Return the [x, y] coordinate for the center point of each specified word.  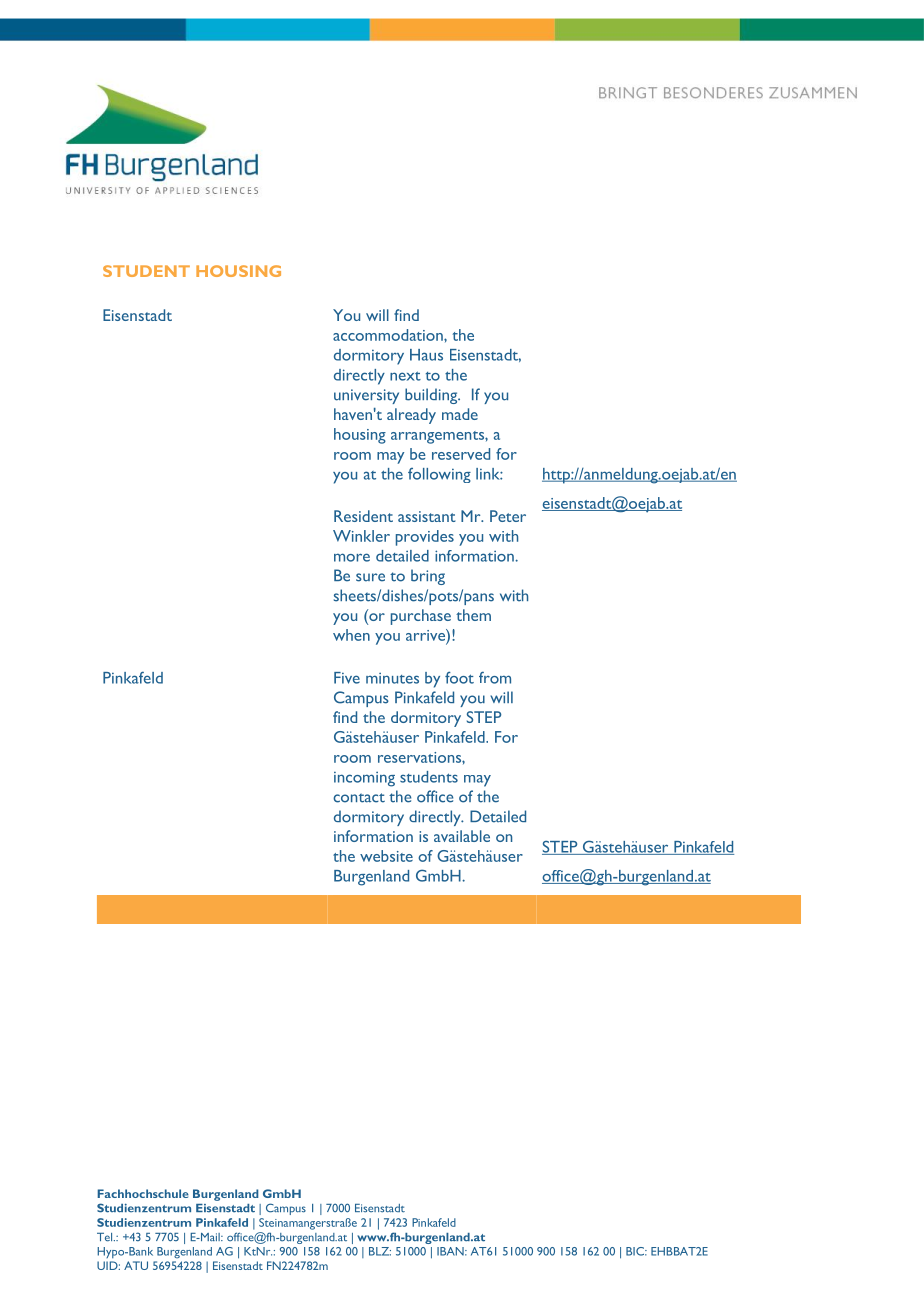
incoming [364, 779]
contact [359, 798]
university [366, 396]
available [462, 836]
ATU [136, 1265]
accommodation [389, 335]
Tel [106, 1237]
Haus [426, 355]
